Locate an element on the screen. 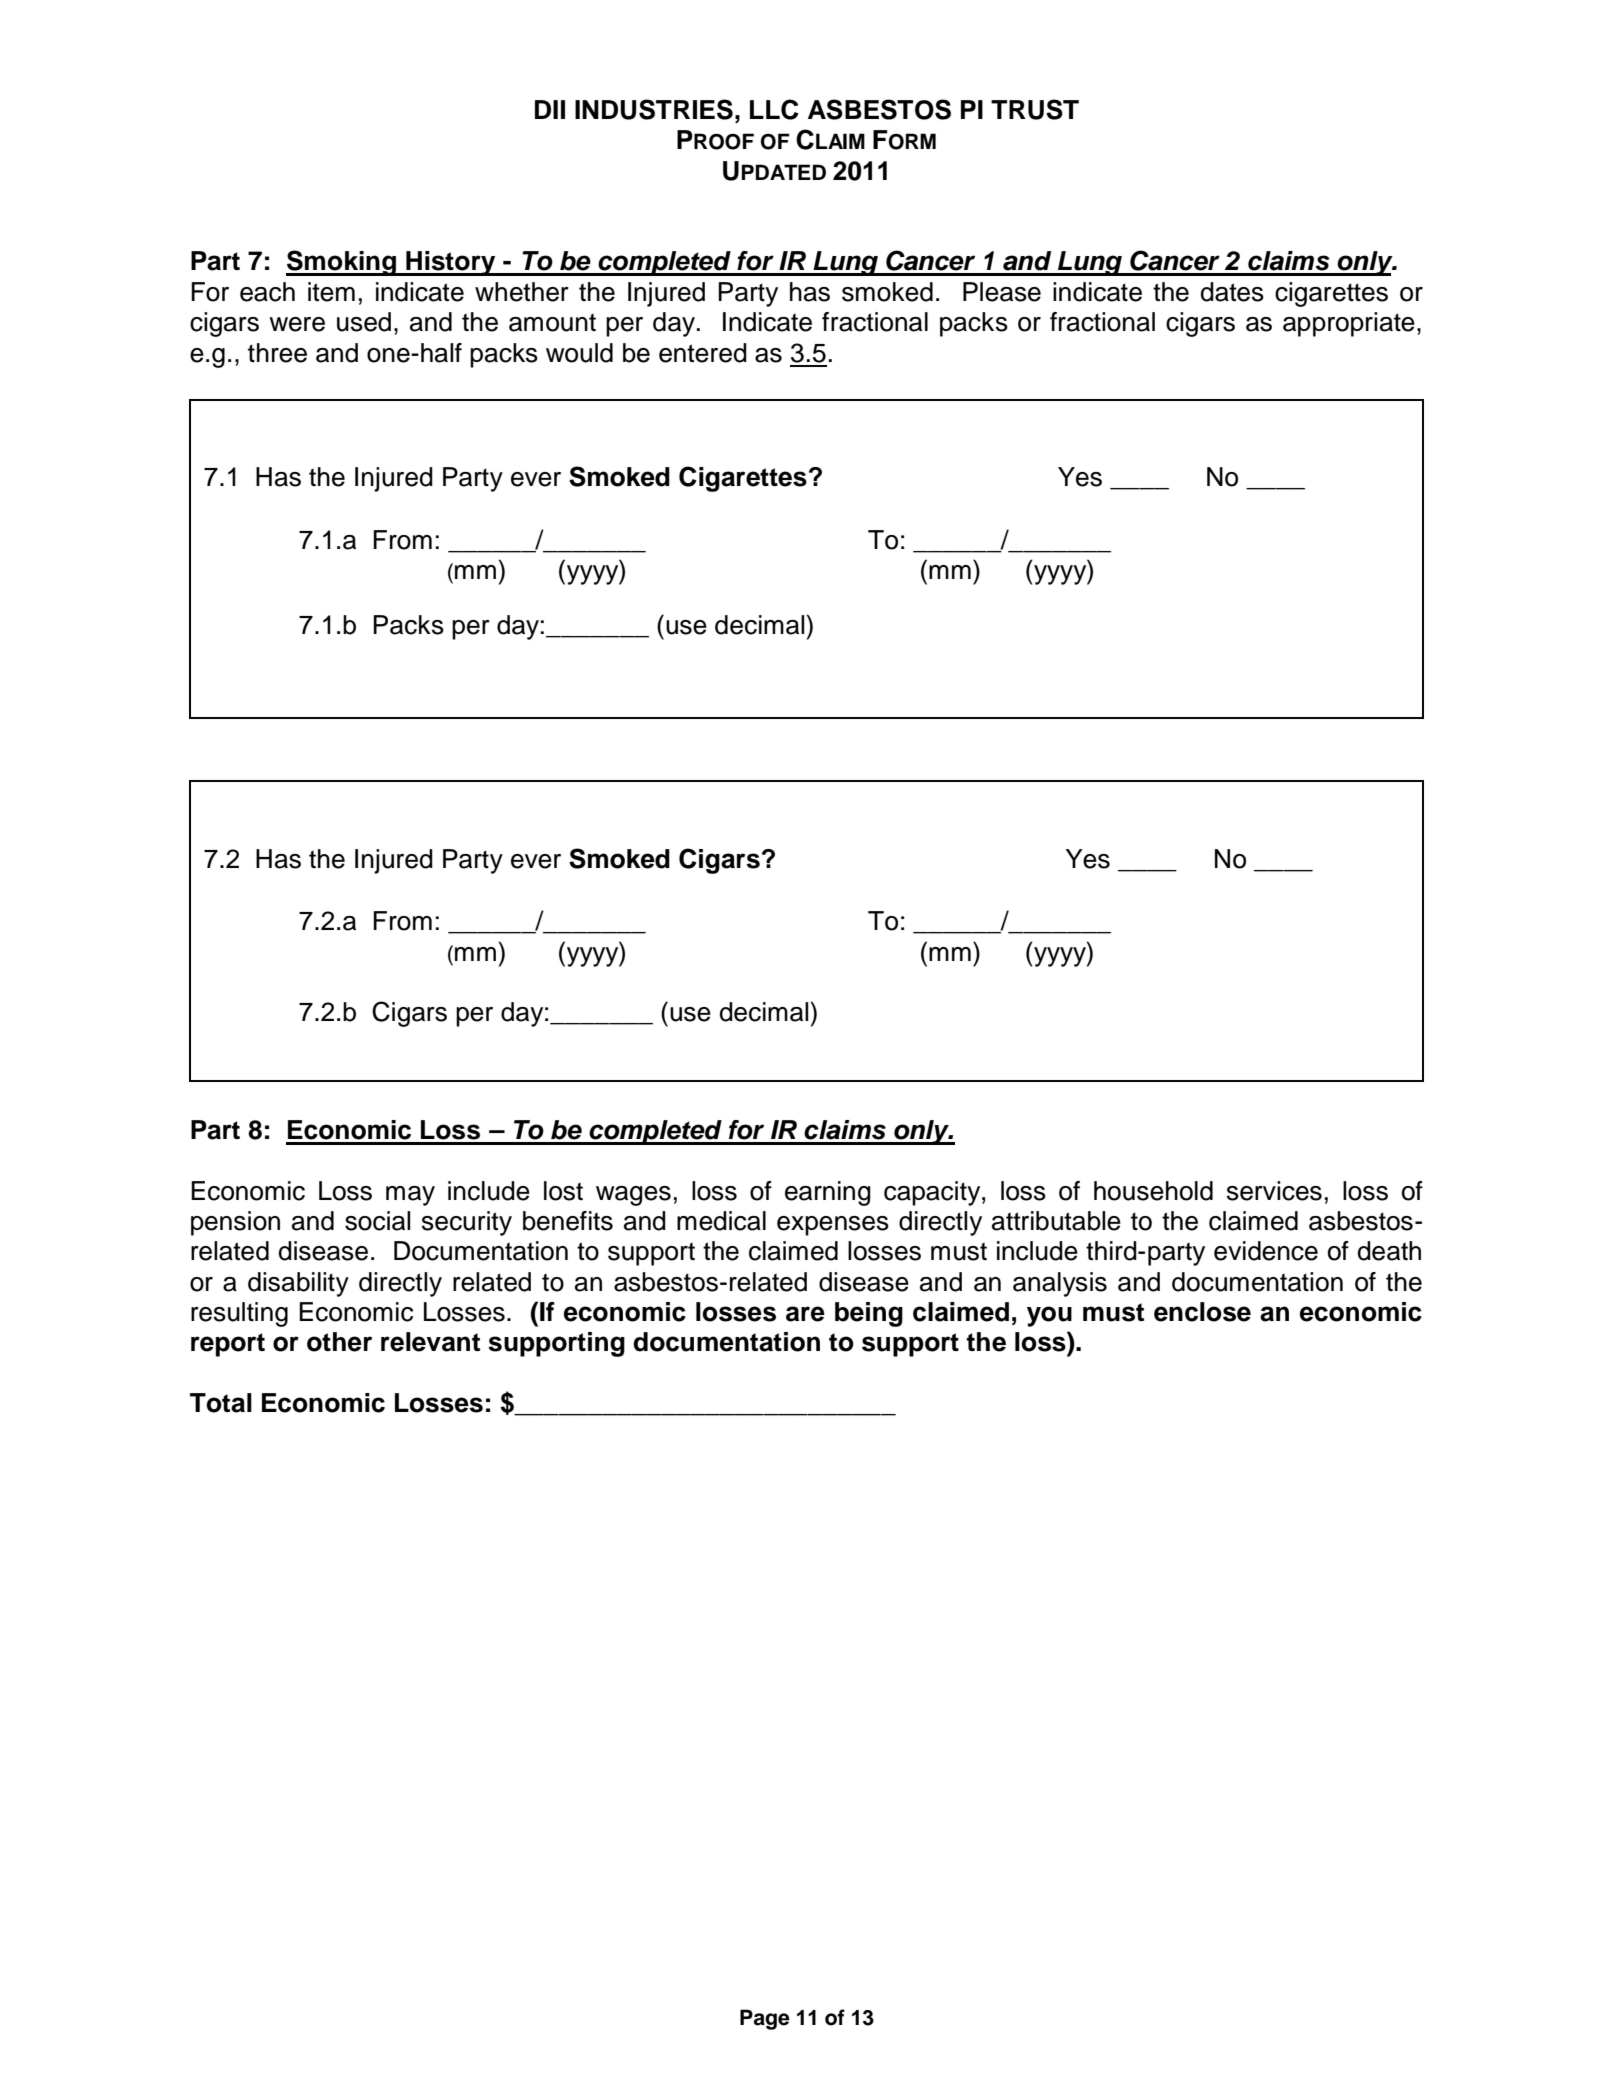 The image size is (1613, 2087). Page is located at coordinates (765, 2019).
